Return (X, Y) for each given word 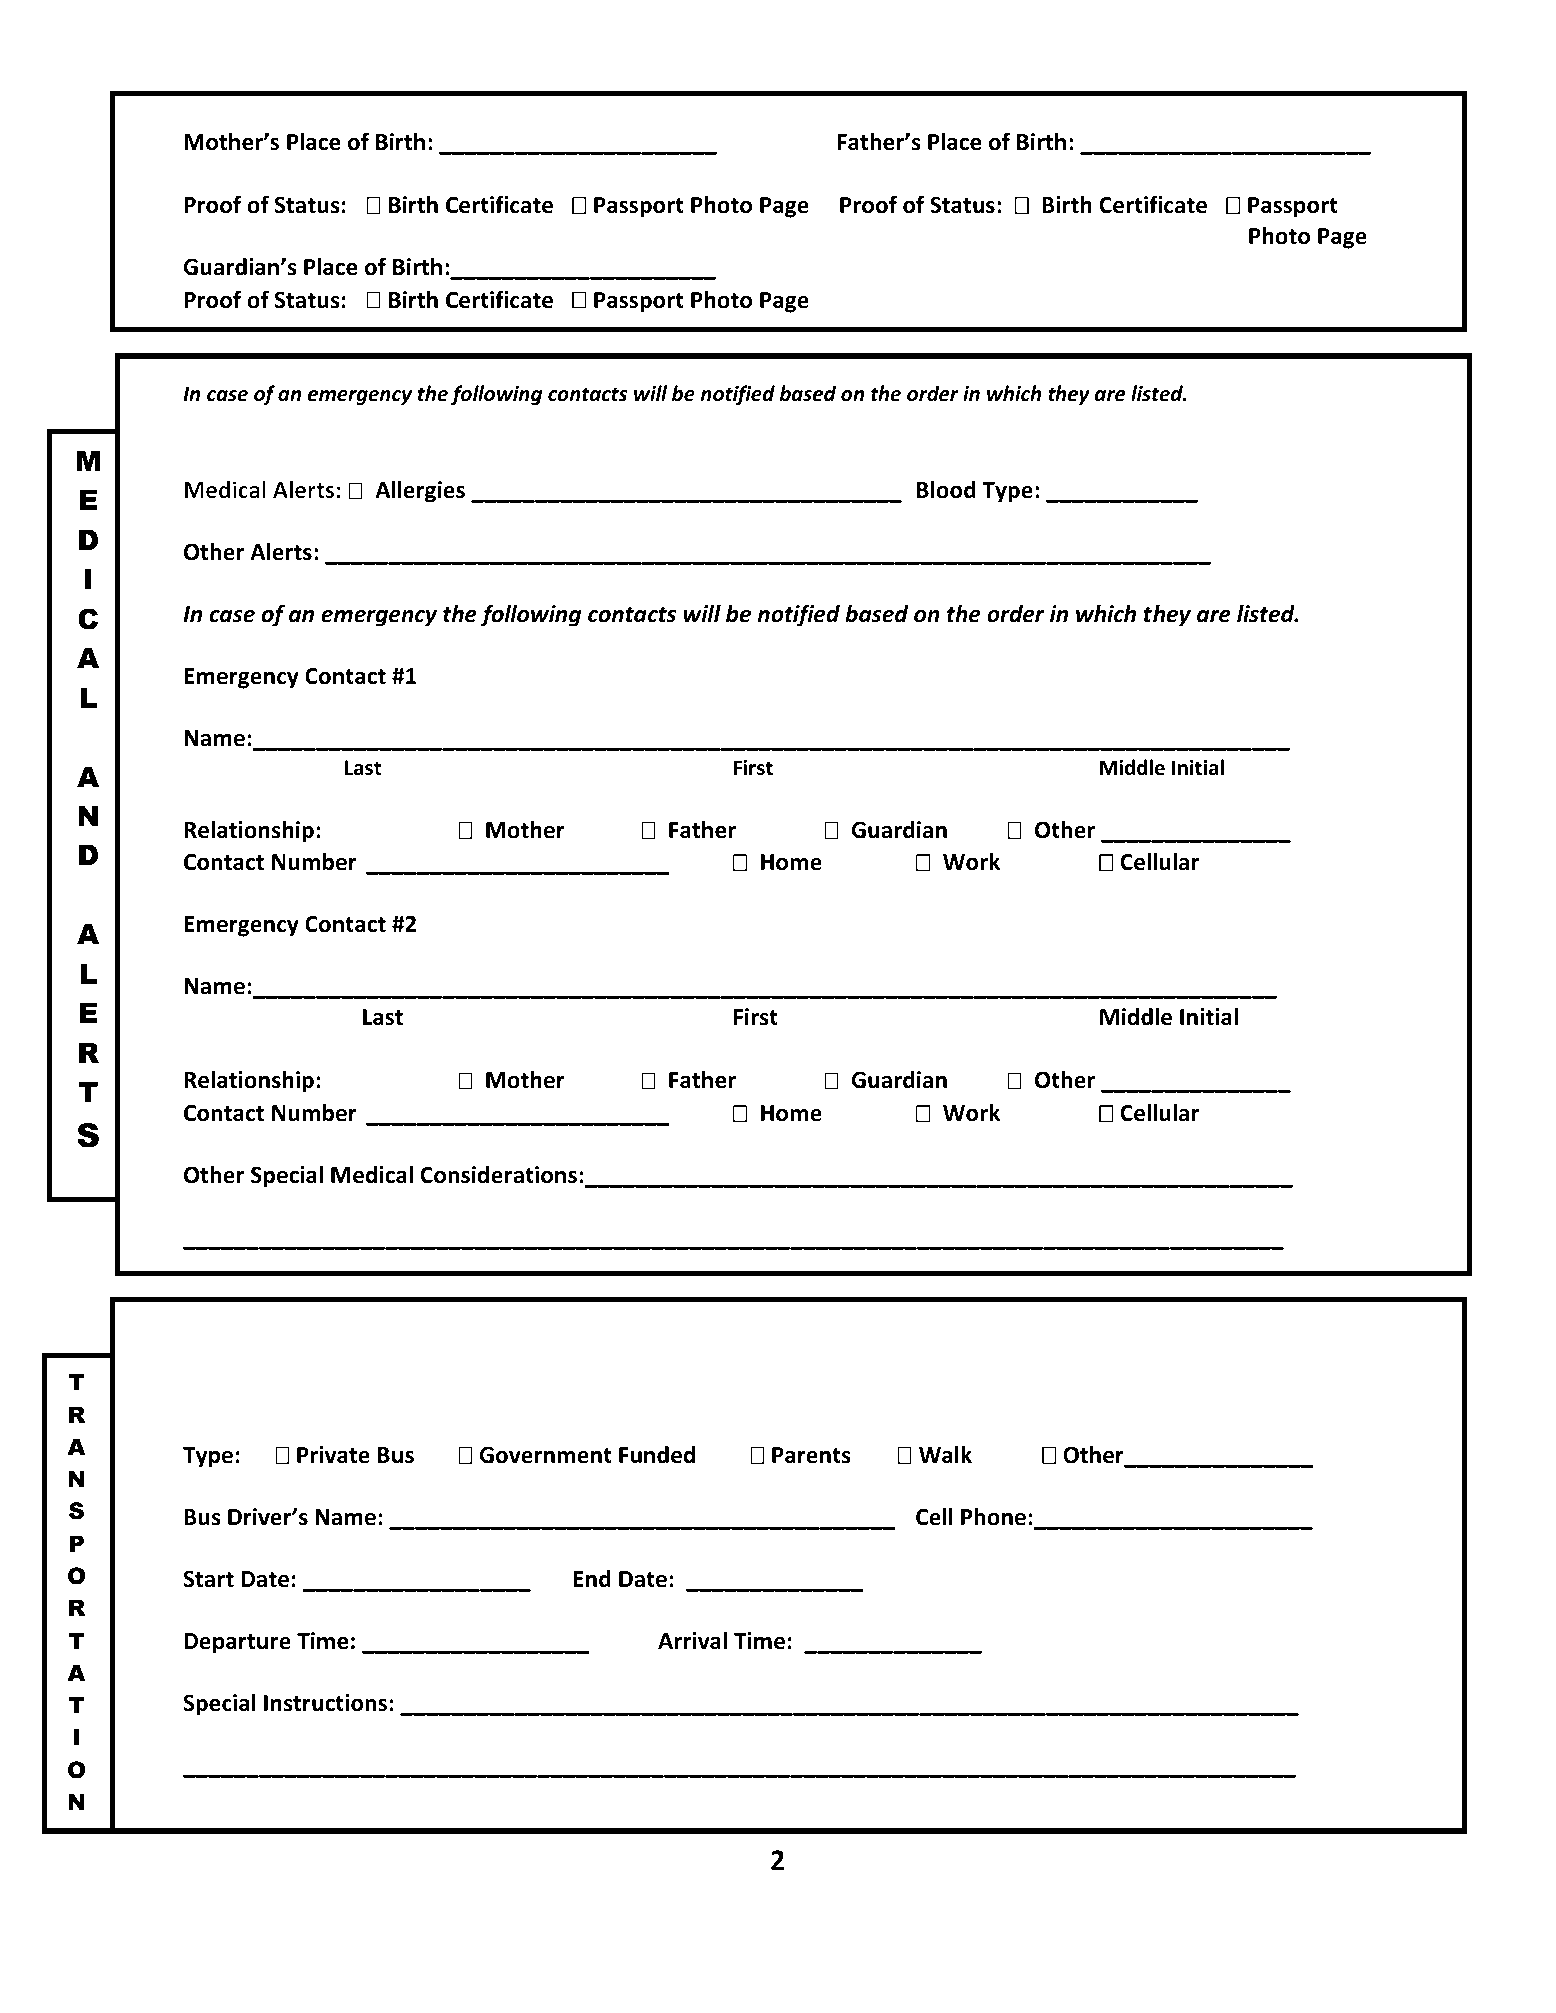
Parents (811, 1455)
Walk (945, 1454)
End (592, 1579)
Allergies (420, 491)
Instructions (327, 1703)
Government (546, 1455)
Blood (946, 489)
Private (333, 1455)
